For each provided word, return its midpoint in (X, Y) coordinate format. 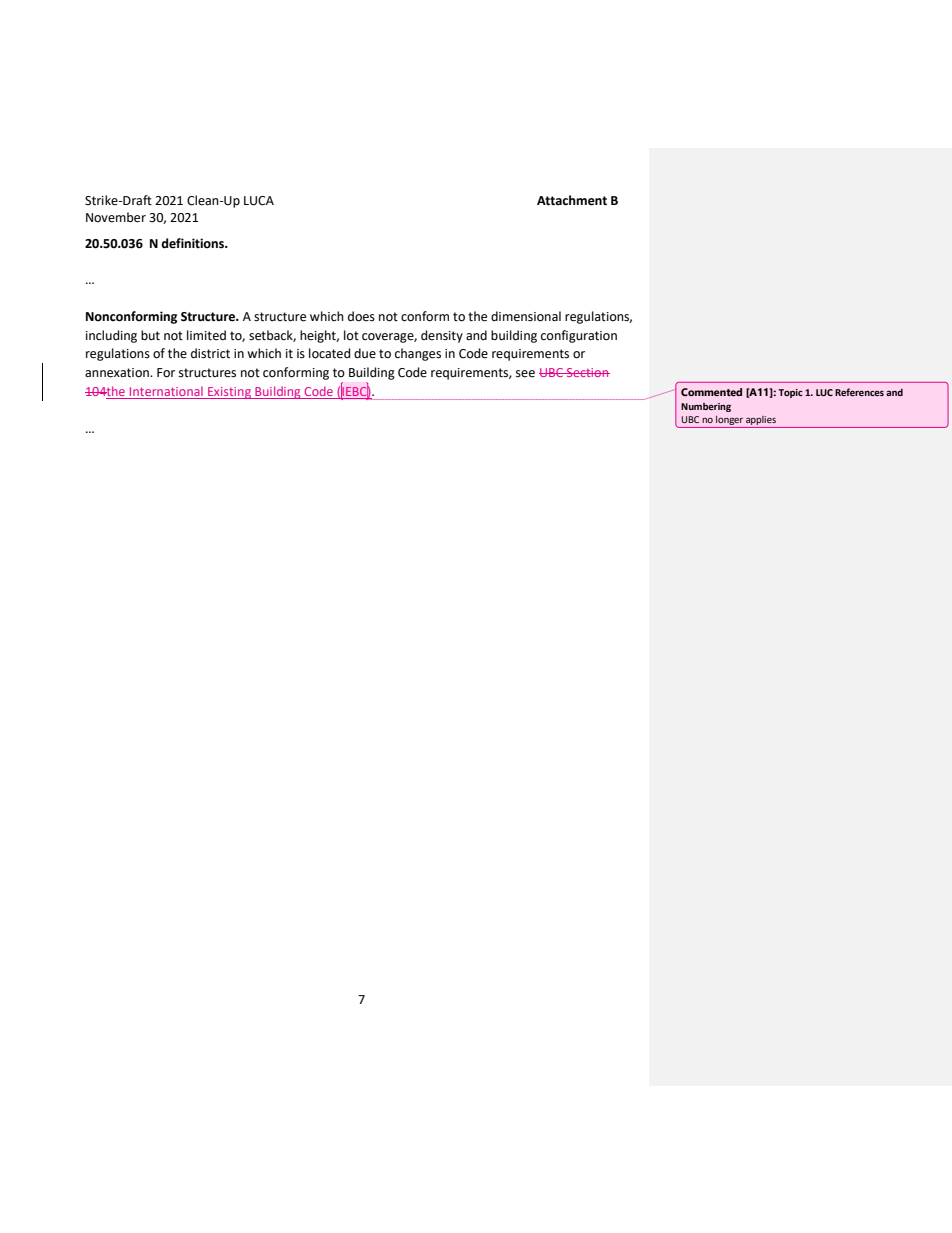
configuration (579, 336)
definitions (193, 243)
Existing (229, 393)
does (361, 316)
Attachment (572, 200)
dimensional (526, 316)
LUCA (259, 201)
